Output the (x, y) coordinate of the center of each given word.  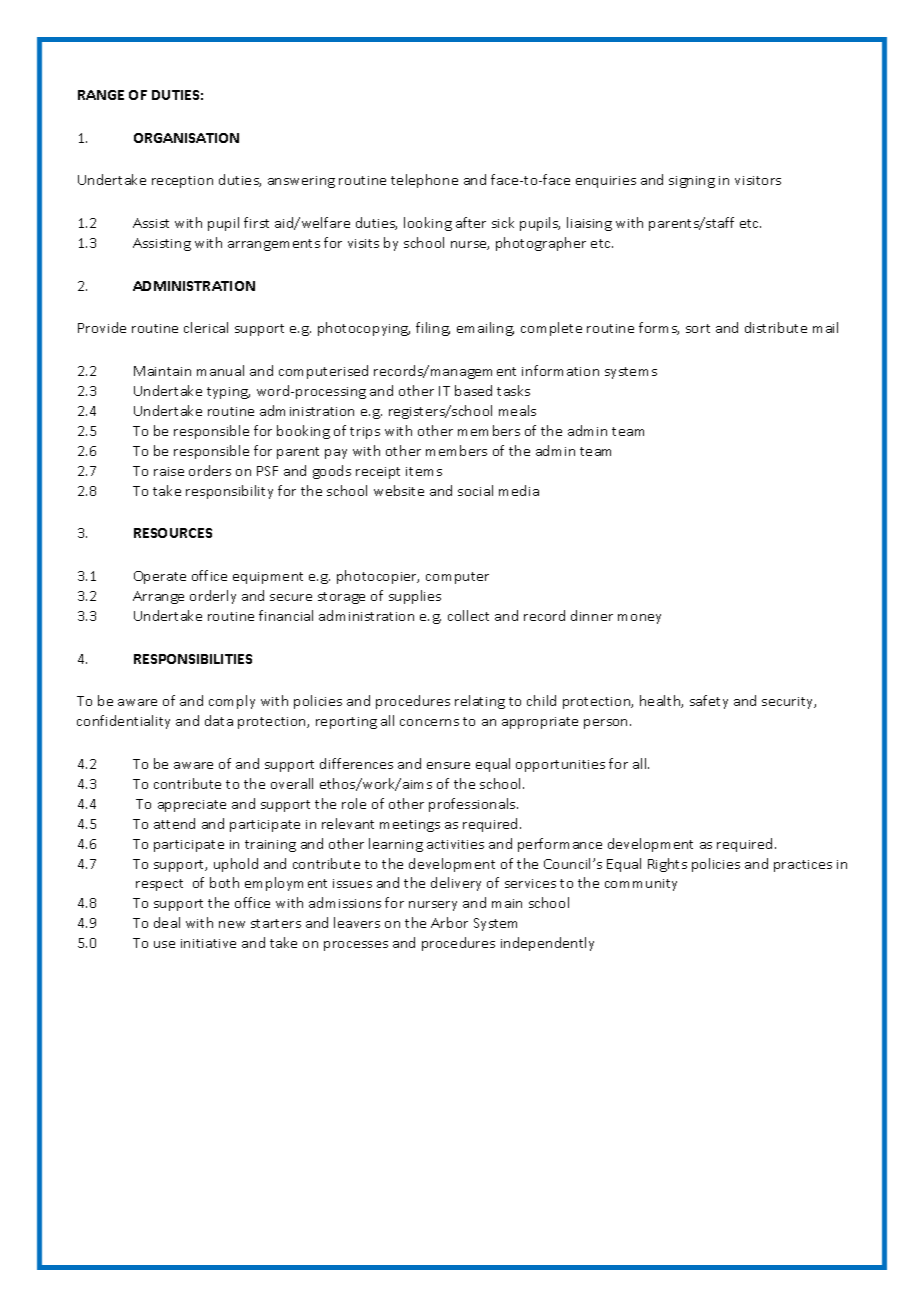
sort (698, 328)
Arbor (449, 922)
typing (228, 393)
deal (167, 922)
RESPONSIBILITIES (193, 659)
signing (692, 182)
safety (709, 702)
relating (480, 702)
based (473, 390)
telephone (424, 181)
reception (182, 182)
